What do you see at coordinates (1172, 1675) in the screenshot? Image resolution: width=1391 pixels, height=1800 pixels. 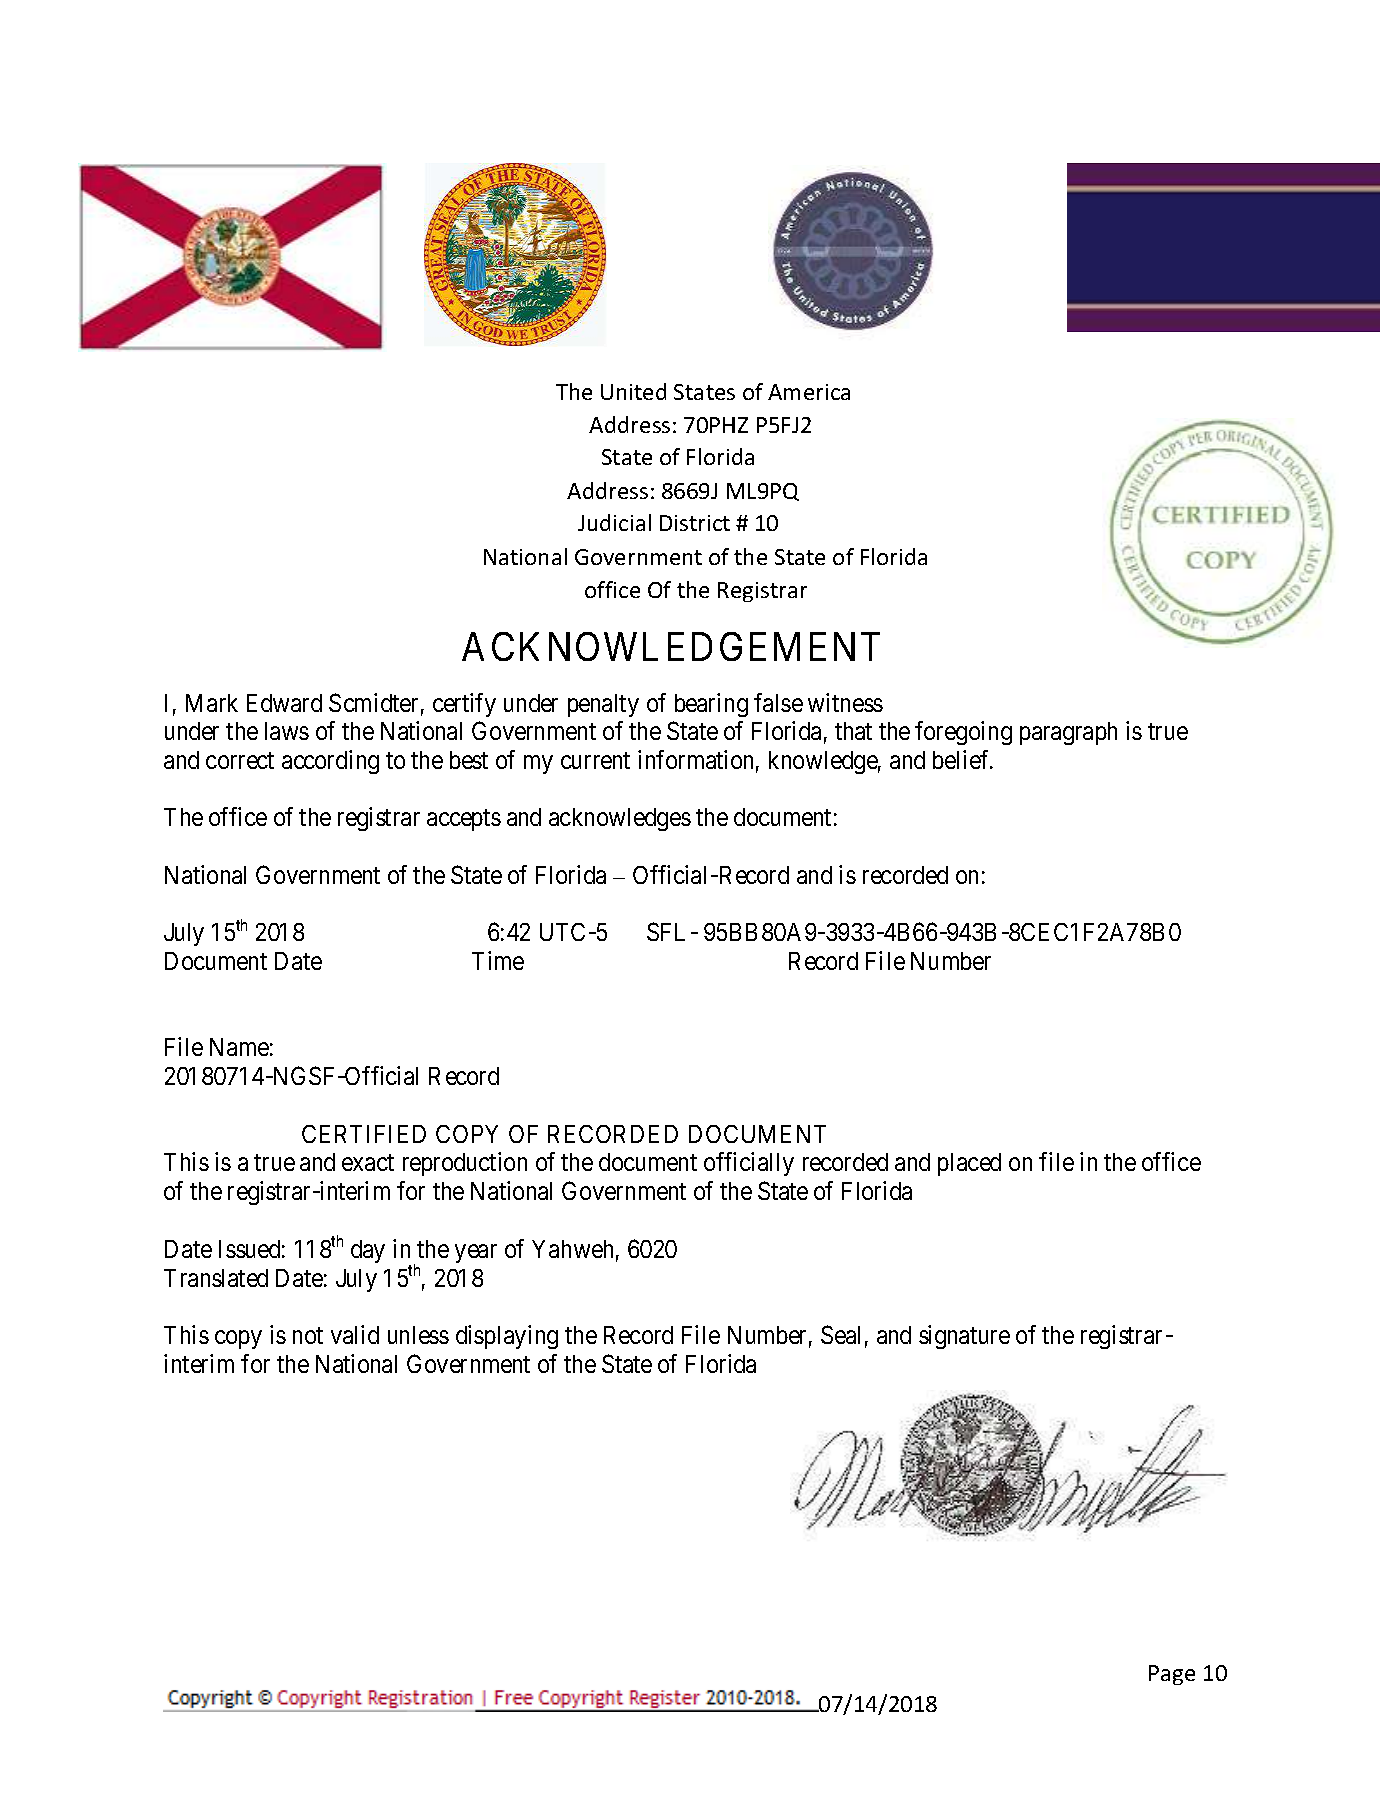 I see `Page` at bounding box center [1172, 1675].
